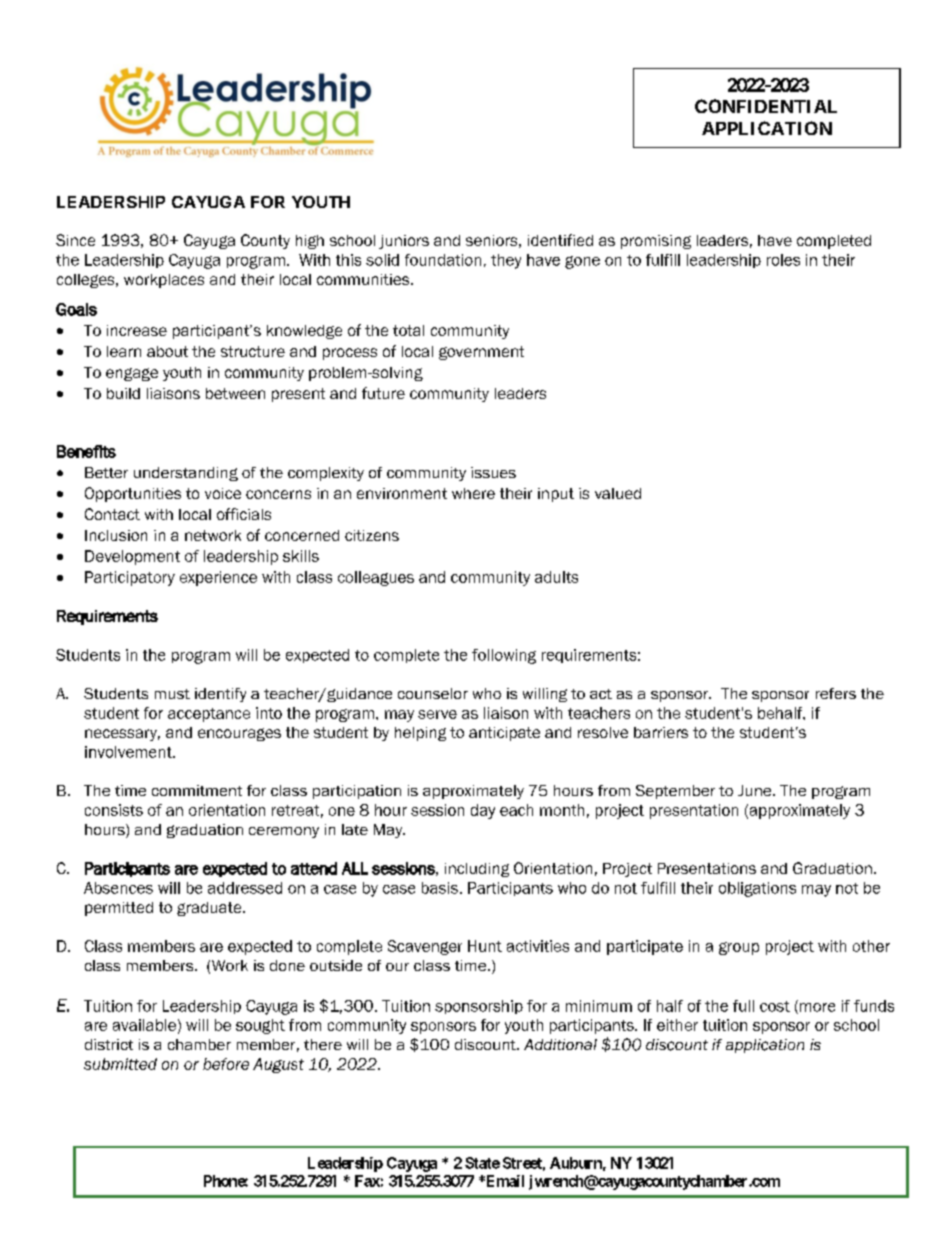 Image resolution: width=952 pixels, height=1233 pixels. What do you see at coordinates (836, 693) in the image?
I see `refers` at bounding box center [836, 693].
